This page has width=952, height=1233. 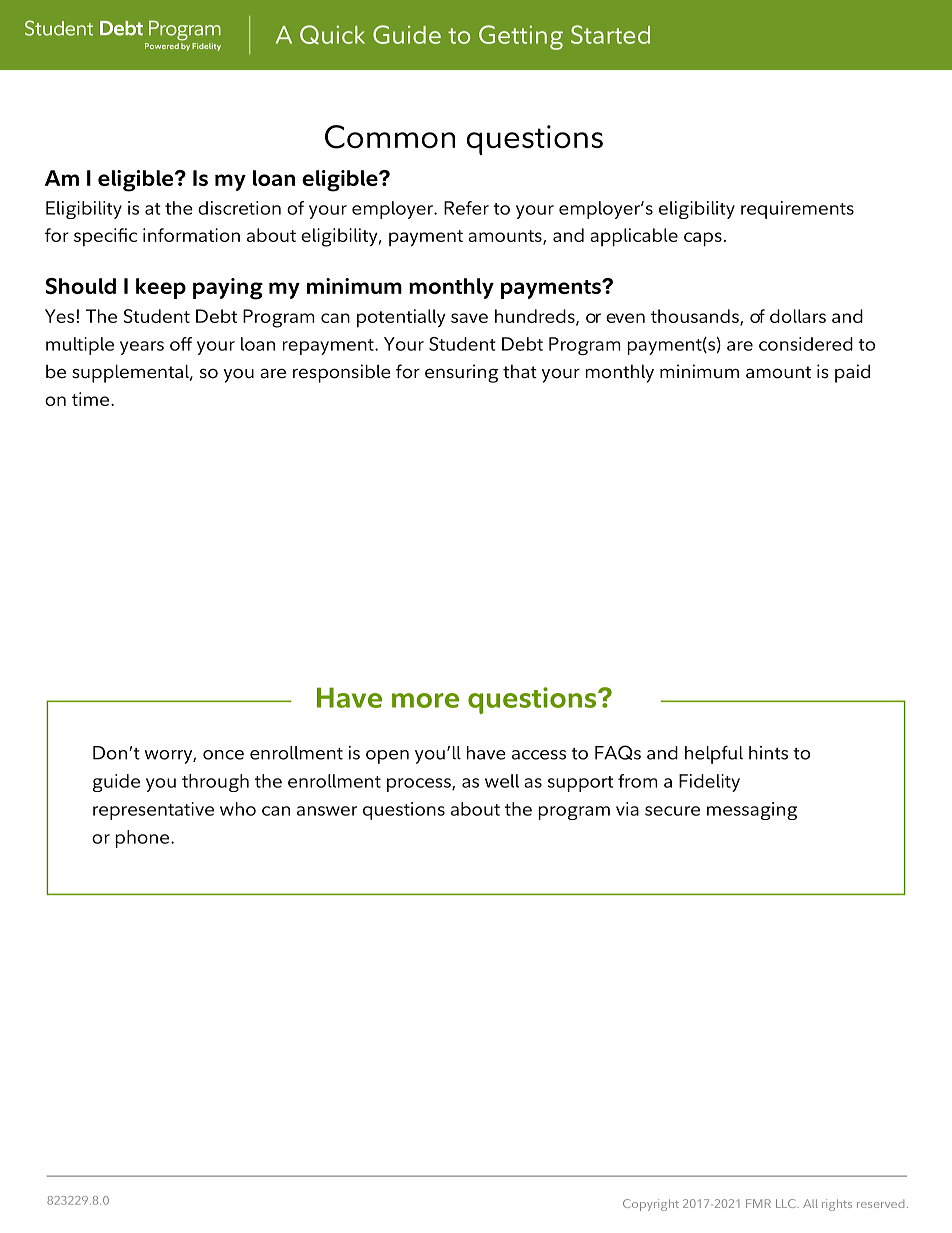 I want to click on hints, so click(x=768, y=753).
